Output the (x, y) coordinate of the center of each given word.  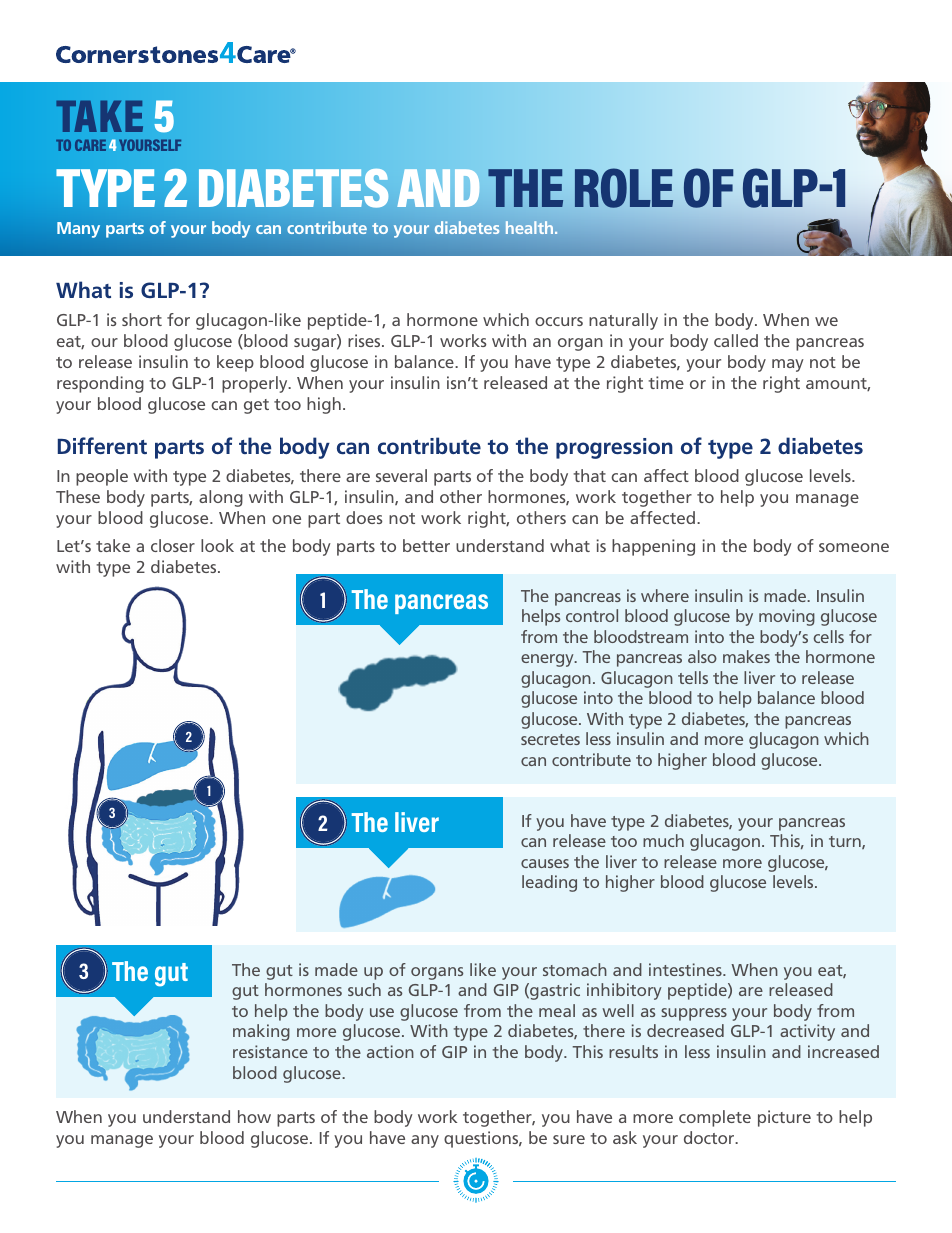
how (254, 1116)
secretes (550, 739)
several (401, 475)
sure (569, 1139)
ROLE (624, 188)
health (531, 227)
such (364, 989)
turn (846, 842)
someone (854, 547)
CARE (90, 145)
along (221, 498)
